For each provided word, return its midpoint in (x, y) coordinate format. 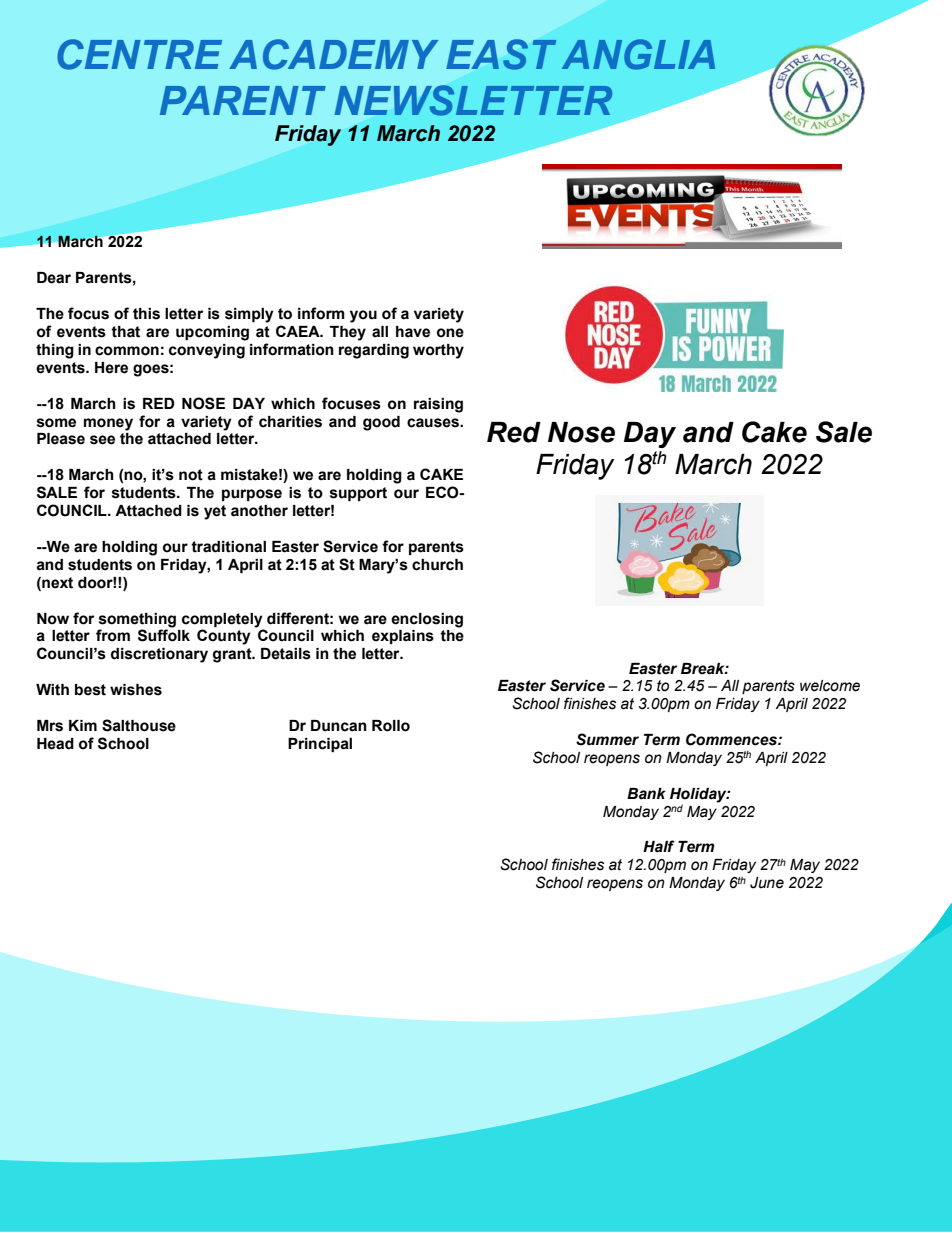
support (358, 494)
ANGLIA (638, 54)
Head (55, 744)
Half (659, 846)
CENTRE (139, 54)
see (102, 440)
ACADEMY (333, 54)
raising (438, 405)
